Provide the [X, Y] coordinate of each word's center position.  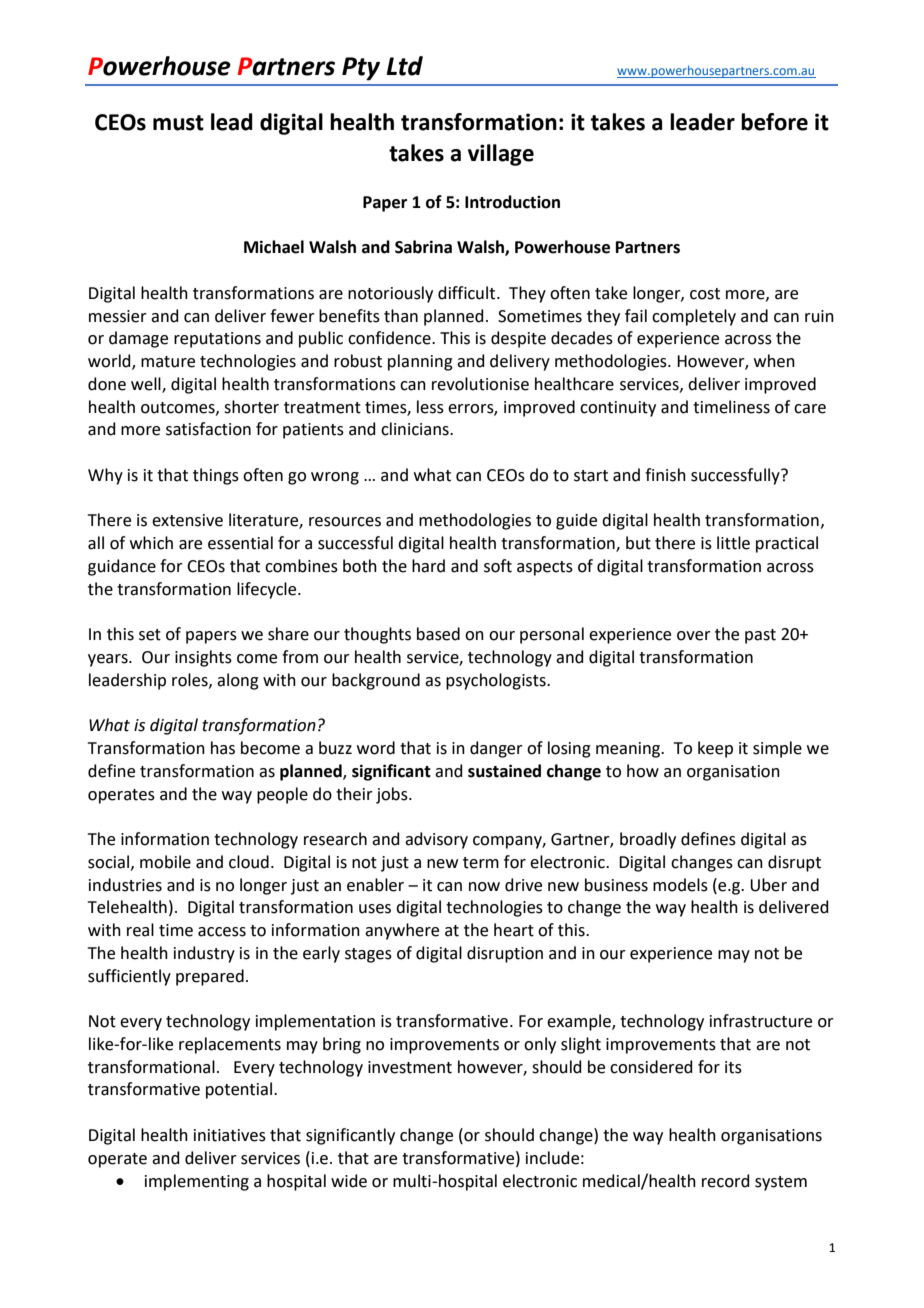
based [438, 634]
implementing [197, 1182]
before [774, 122]
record [726, 1181]
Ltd [405, 66]
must [178, 123]
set [150, 635]
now [484, 887]
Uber [768, 885]
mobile [165, 862]
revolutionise [480, 384]
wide [349, 1181]
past [760, 636]
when [774, 361]
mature [168, 362]
